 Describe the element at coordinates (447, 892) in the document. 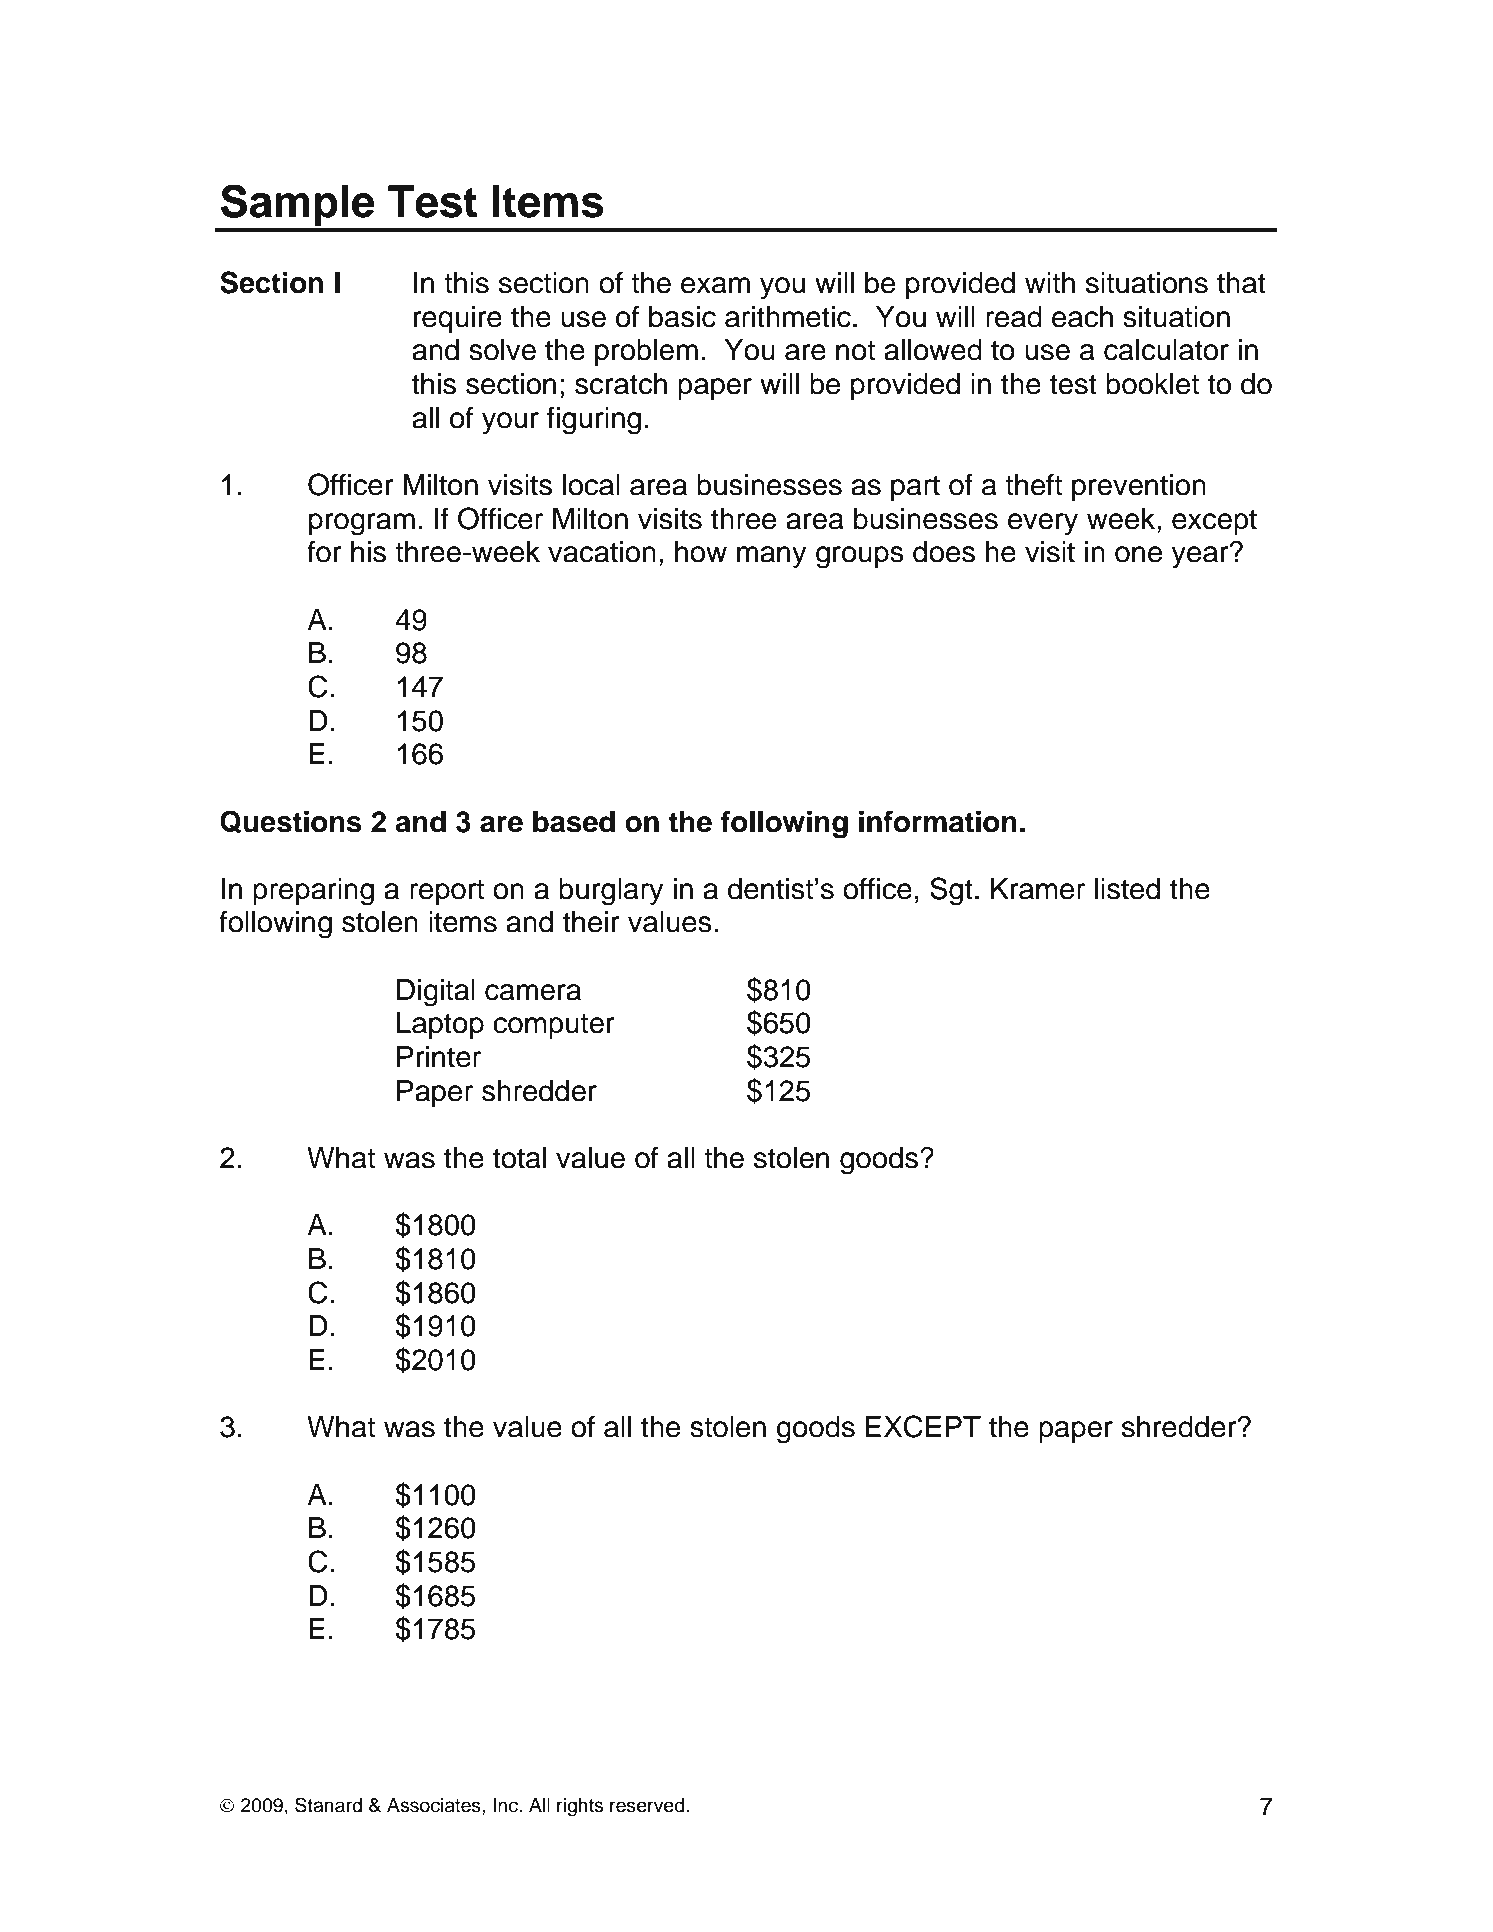

I see `report` at that location.
